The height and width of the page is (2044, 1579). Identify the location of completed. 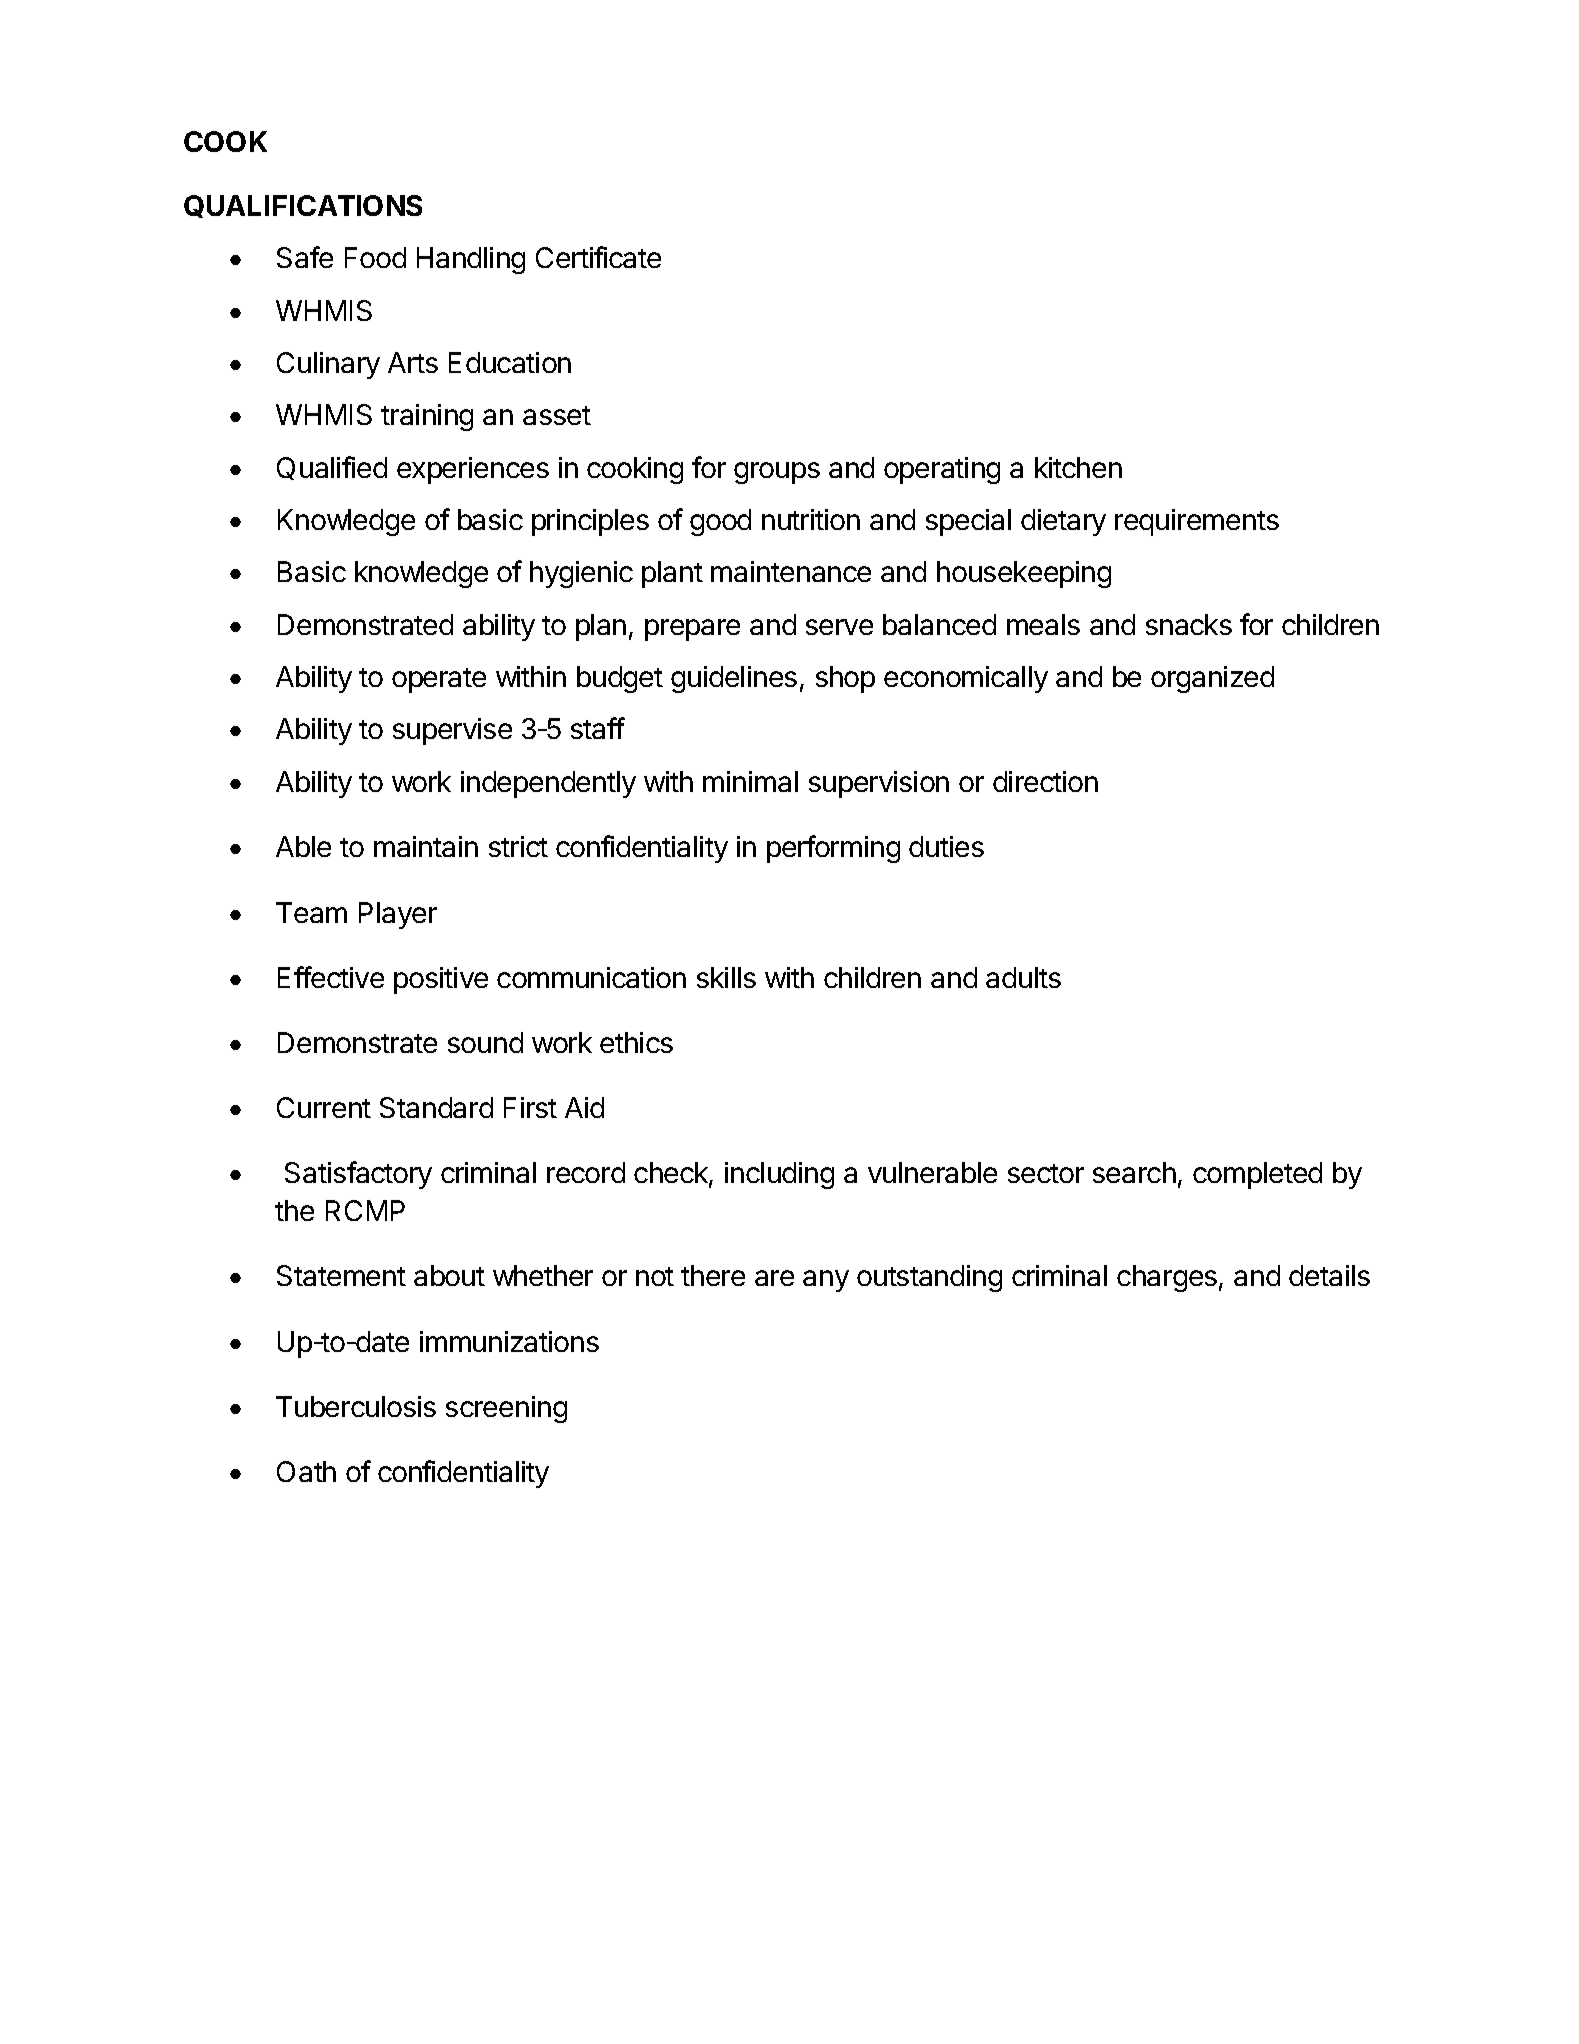
(1257, 1175).
